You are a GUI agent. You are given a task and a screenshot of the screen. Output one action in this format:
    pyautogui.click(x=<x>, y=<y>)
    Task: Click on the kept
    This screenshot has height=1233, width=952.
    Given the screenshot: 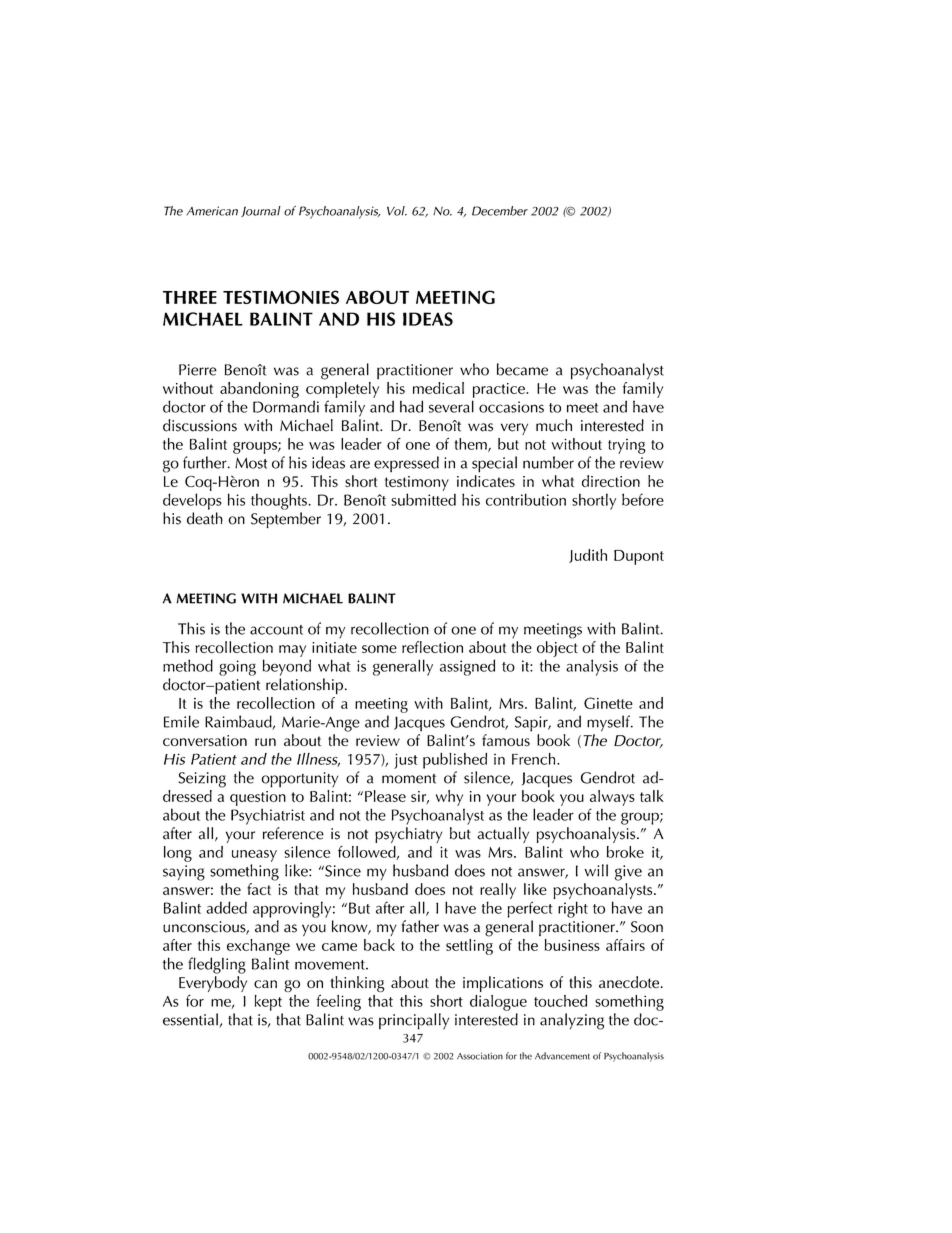 What is the action you would take?
    pyautogui.click(x=268, y=1003)
